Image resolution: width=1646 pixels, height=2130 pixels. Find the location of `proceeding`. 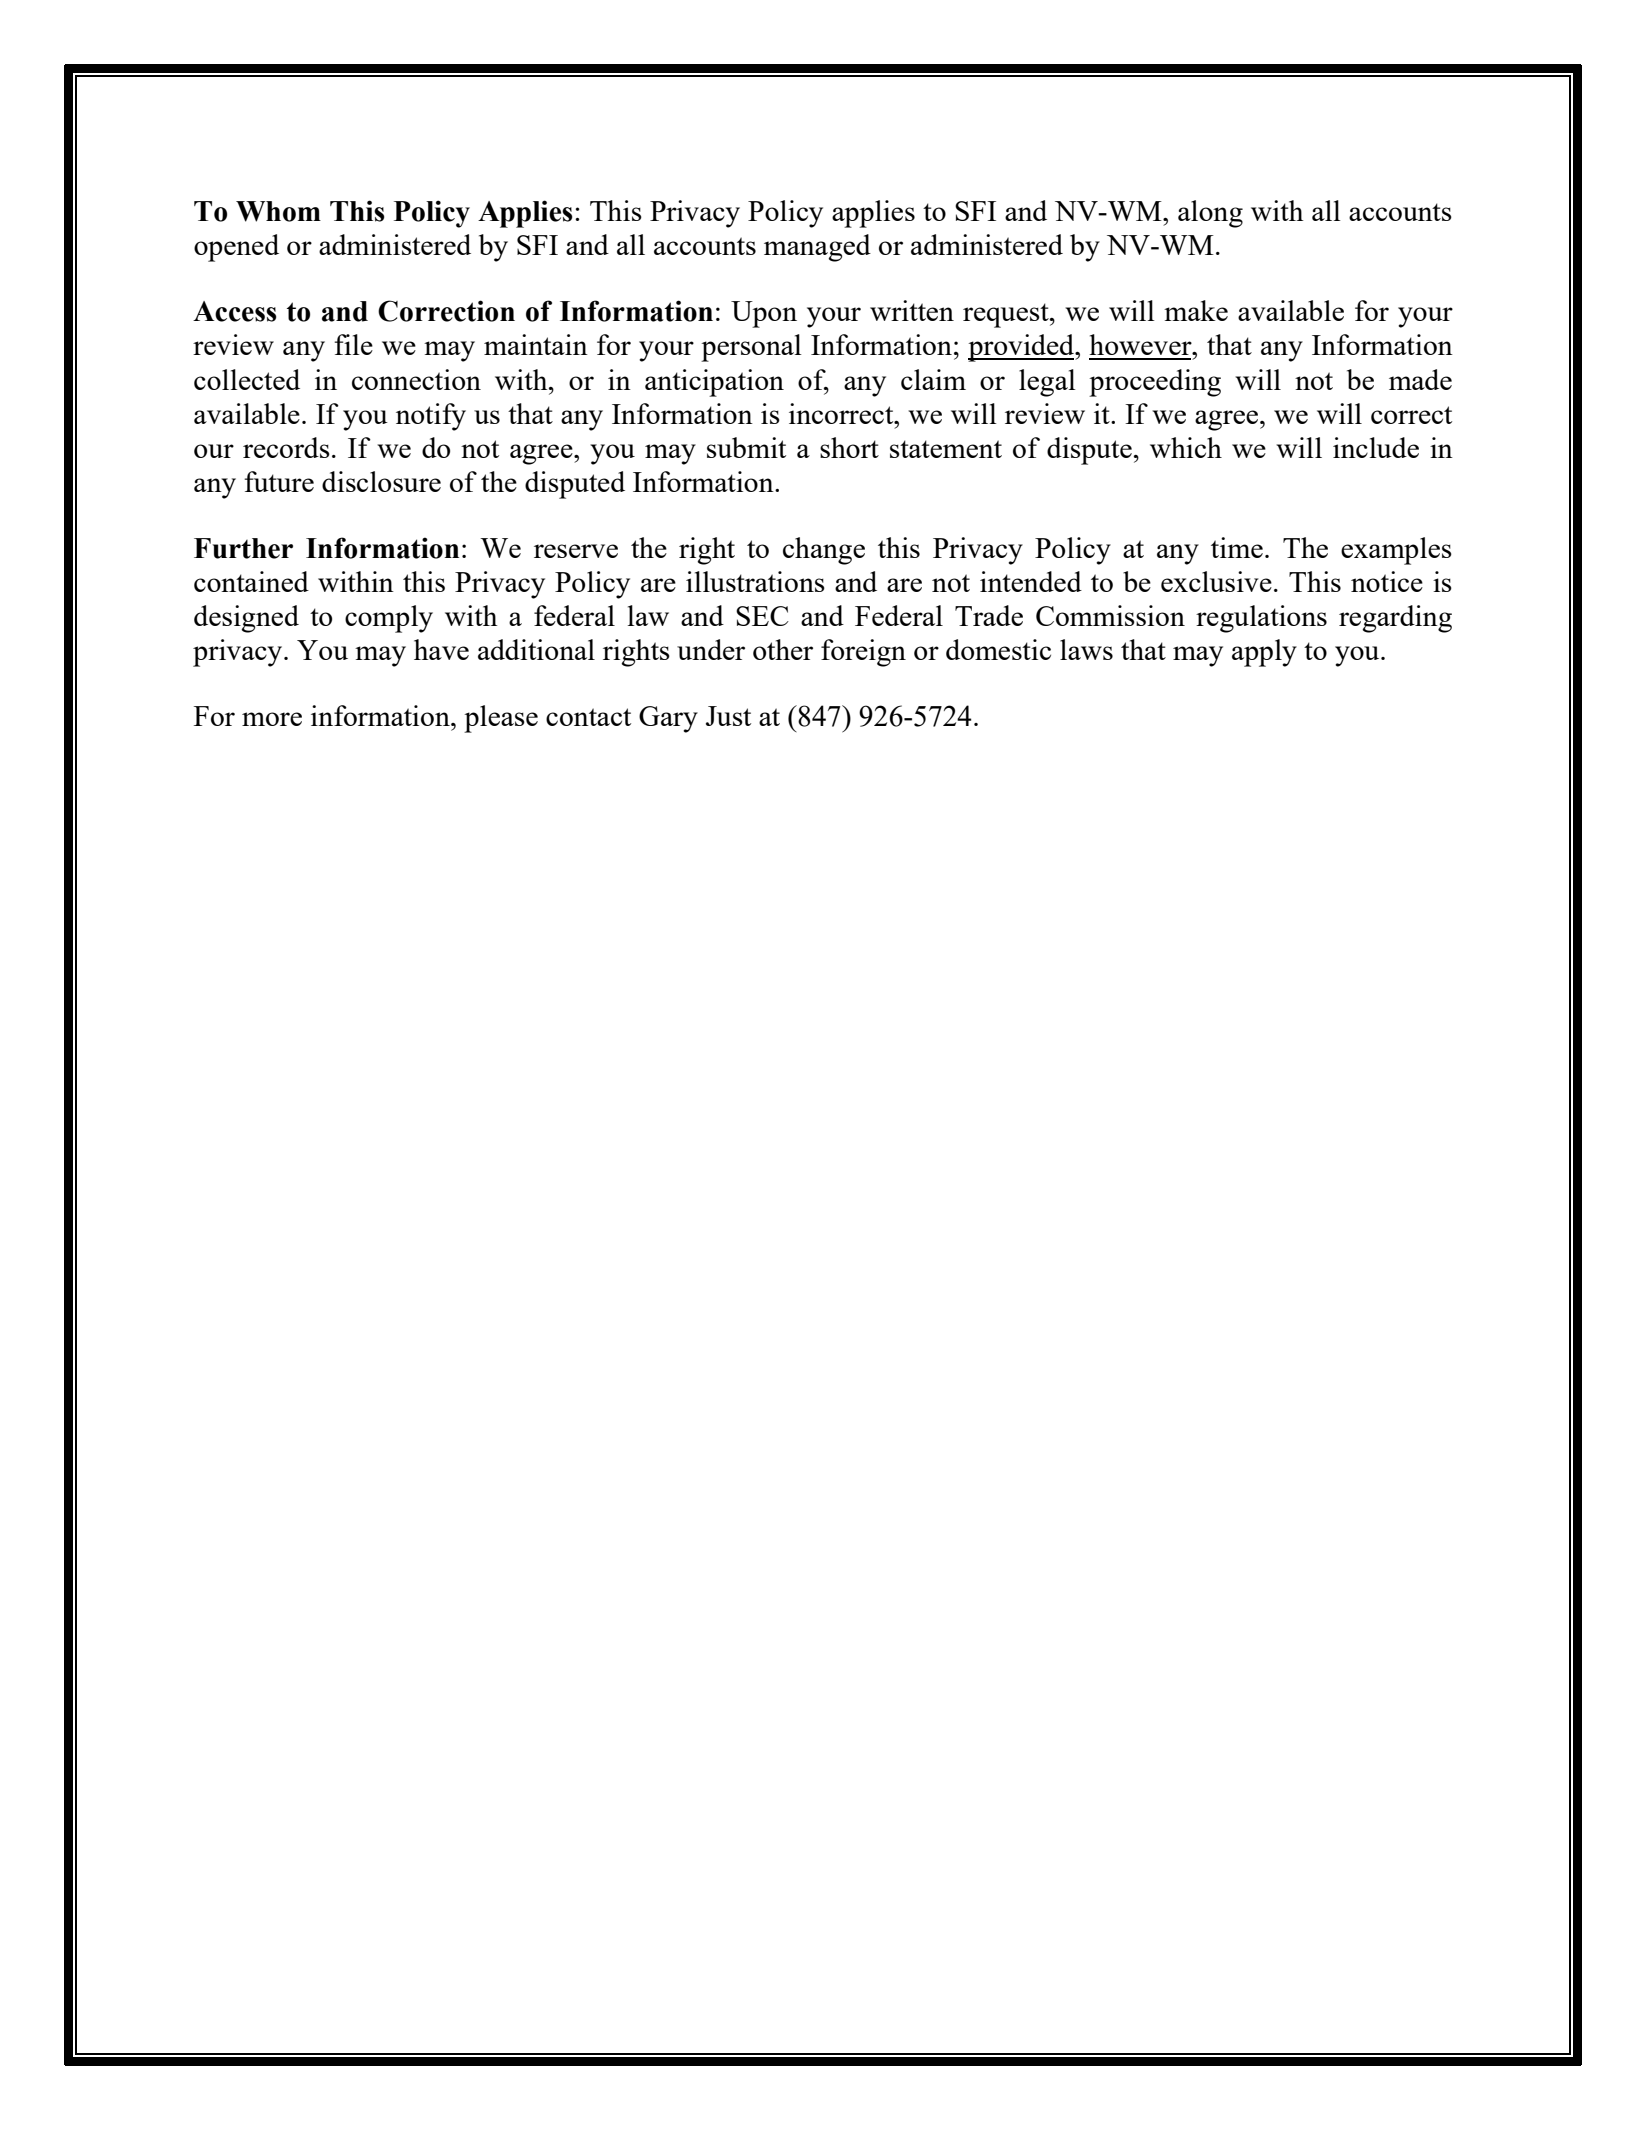

proceeding is located at coordinates (1155, 383).
